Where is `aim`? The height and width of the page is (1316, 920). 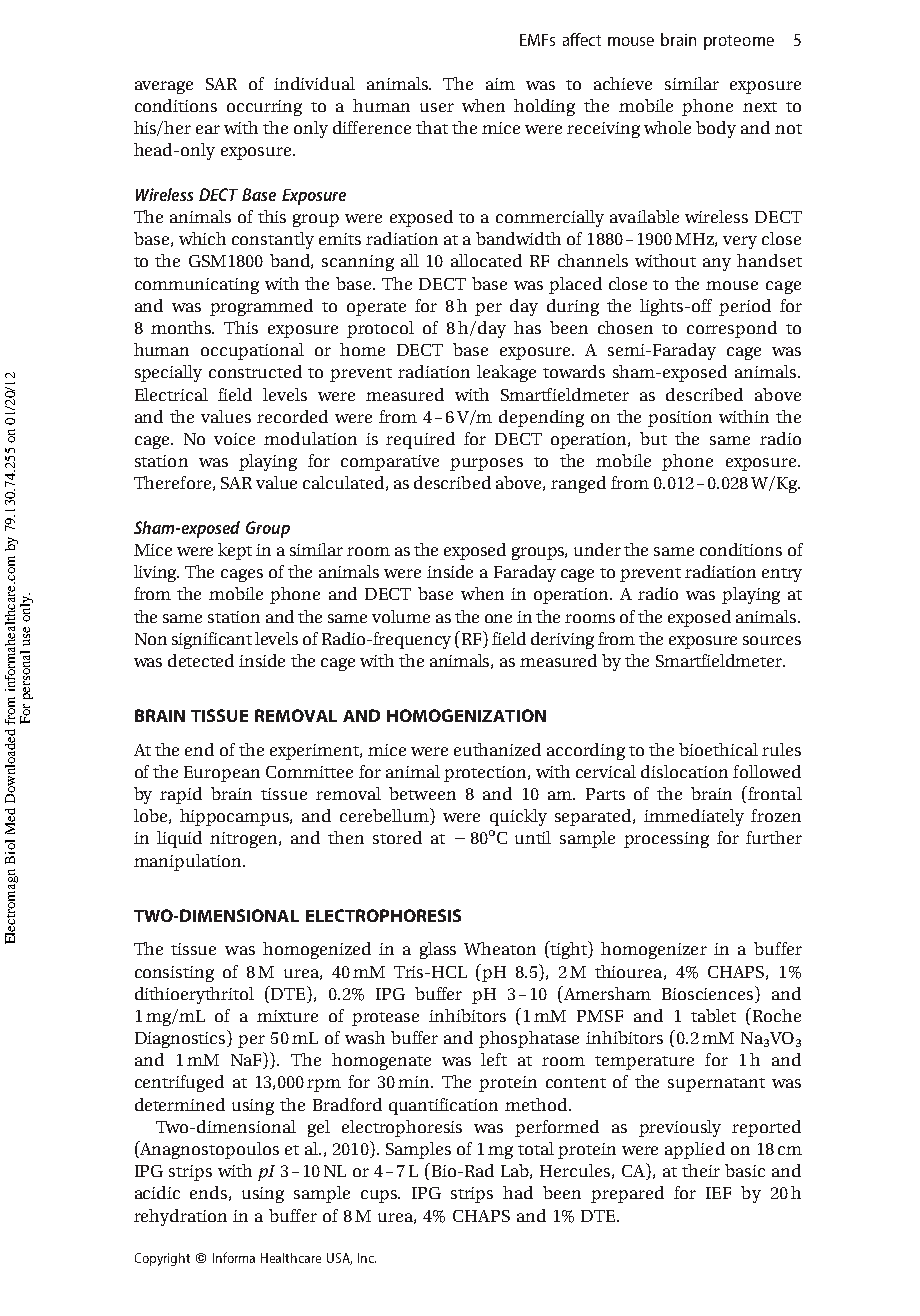
aim is located at coordinates (500, 84).
